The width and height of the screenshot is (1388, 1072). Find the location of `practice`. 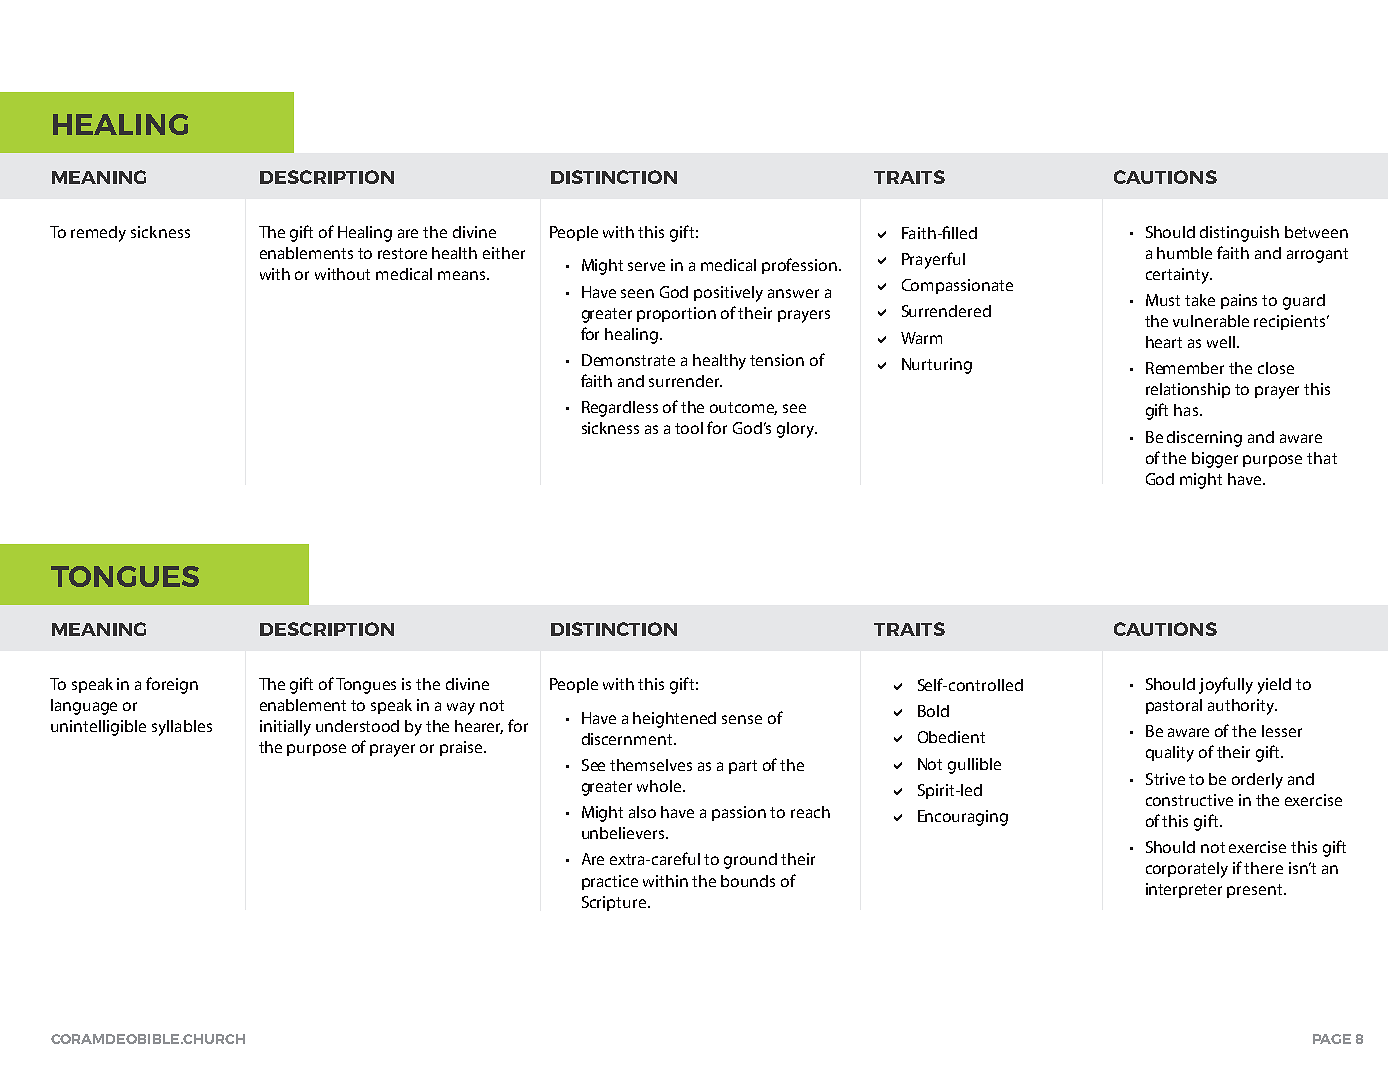

practice is located at coordinates (610, 882).
